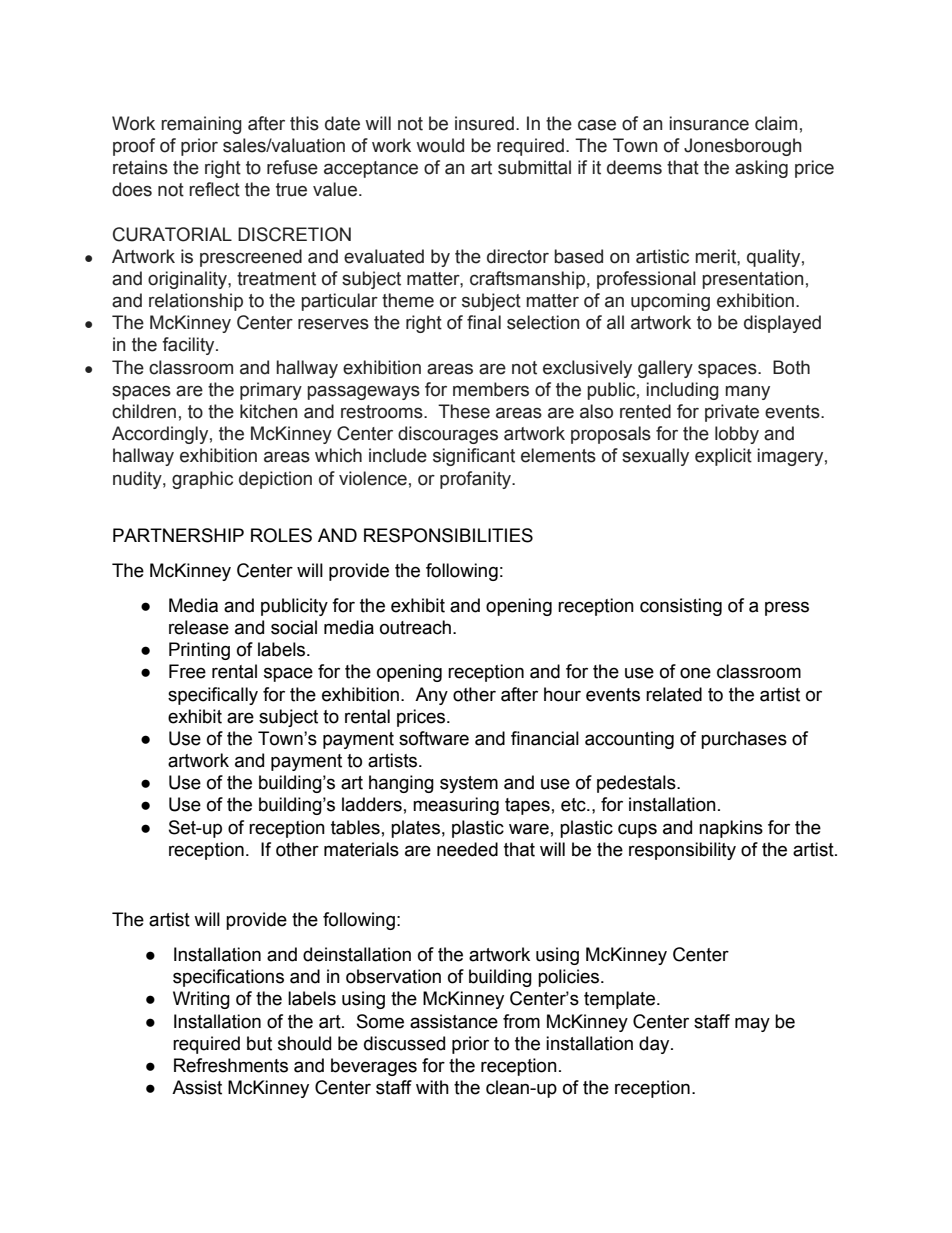  I want to click on would, so click(440, 145).
